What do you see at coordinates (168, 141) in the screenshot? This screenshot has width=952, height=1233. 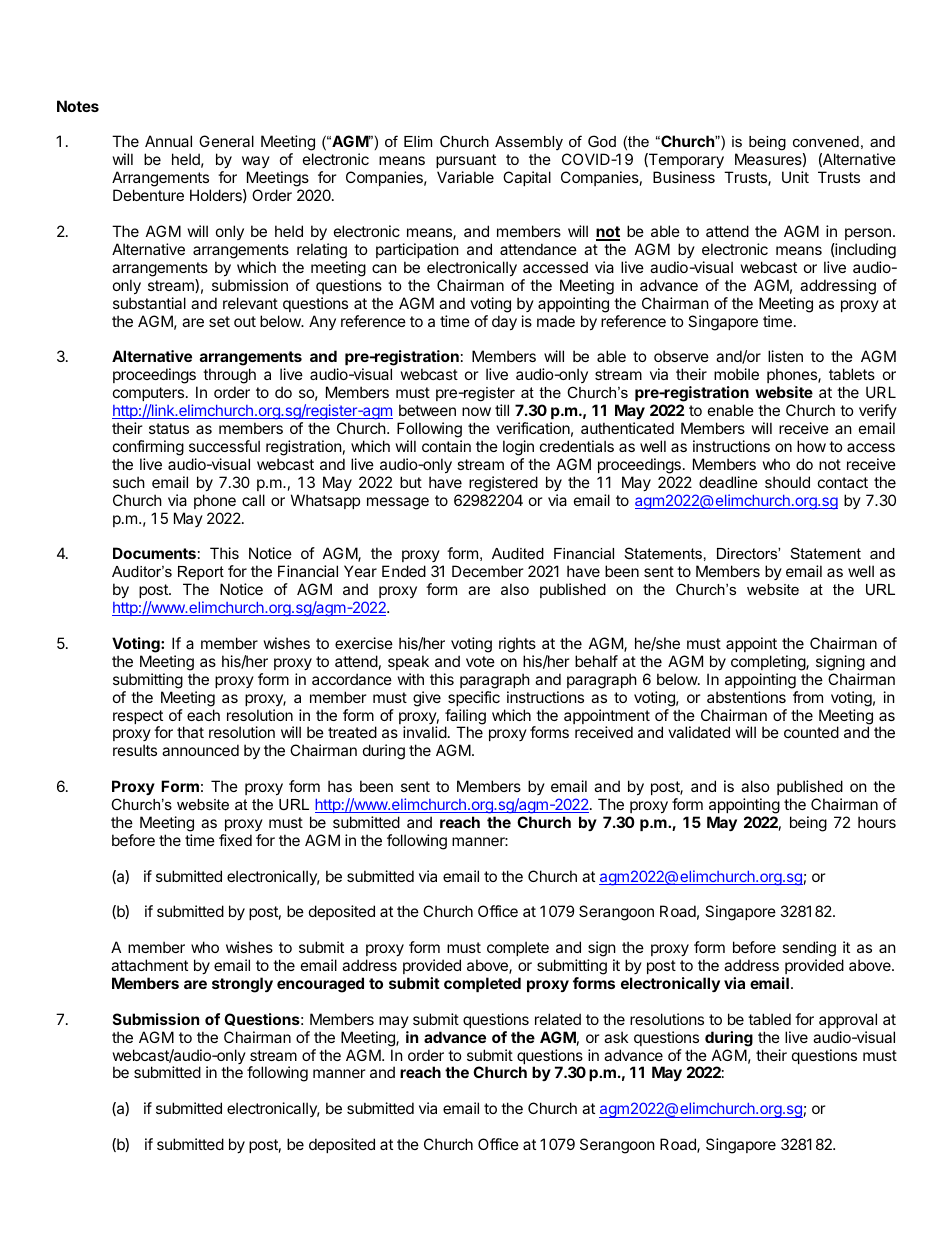 I see `Annual` at bounding box center [168, 141].
